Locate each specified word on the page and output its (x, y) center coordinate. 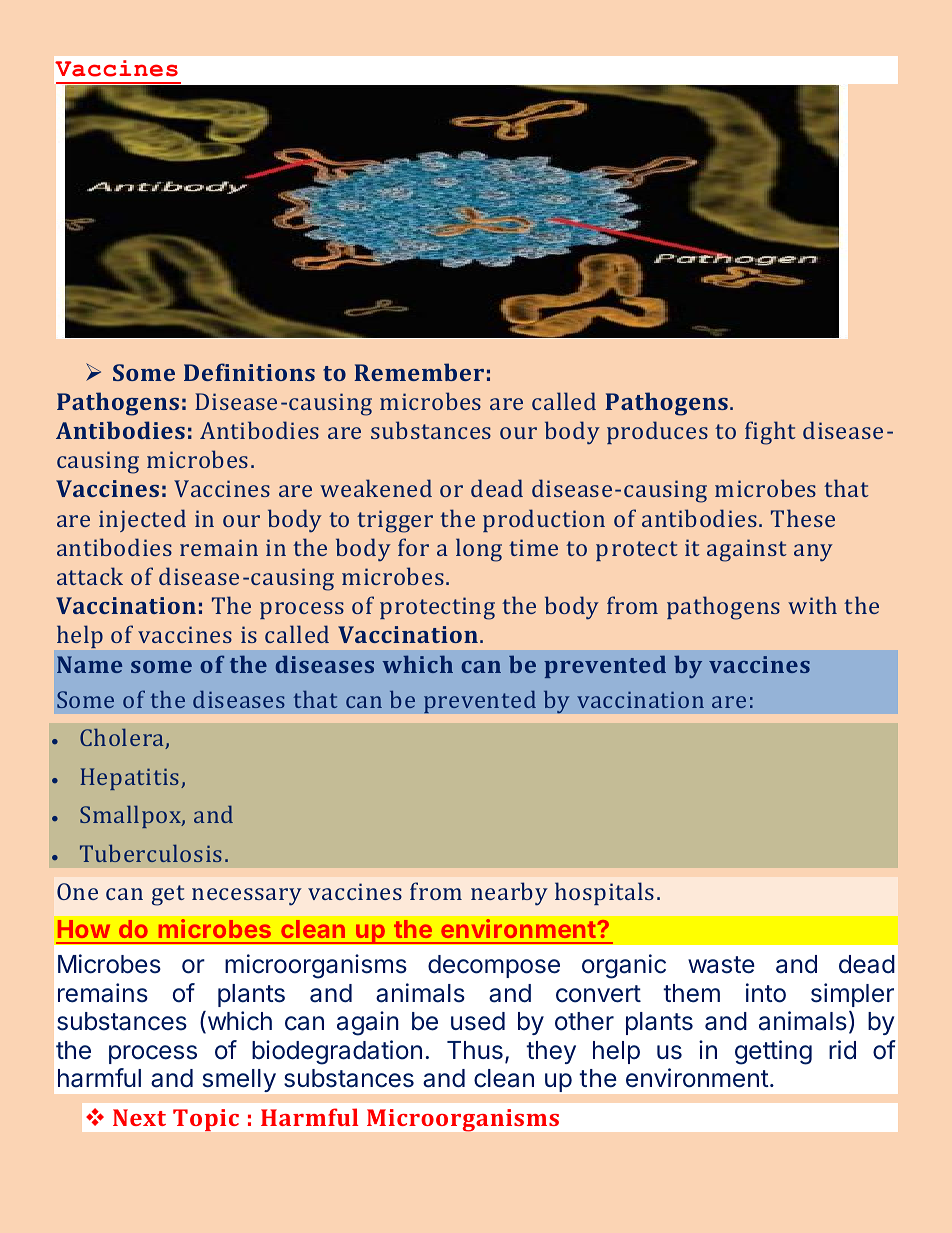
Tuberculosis (151, 853)
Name (89, 664)
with (812, 605)
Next (139, 1117)
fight (770, 433)
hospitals (604, 893)
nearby (509, 894)
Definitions (249, 372)
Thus (475, 1050)
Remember (419, 372)
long (479, 550)
